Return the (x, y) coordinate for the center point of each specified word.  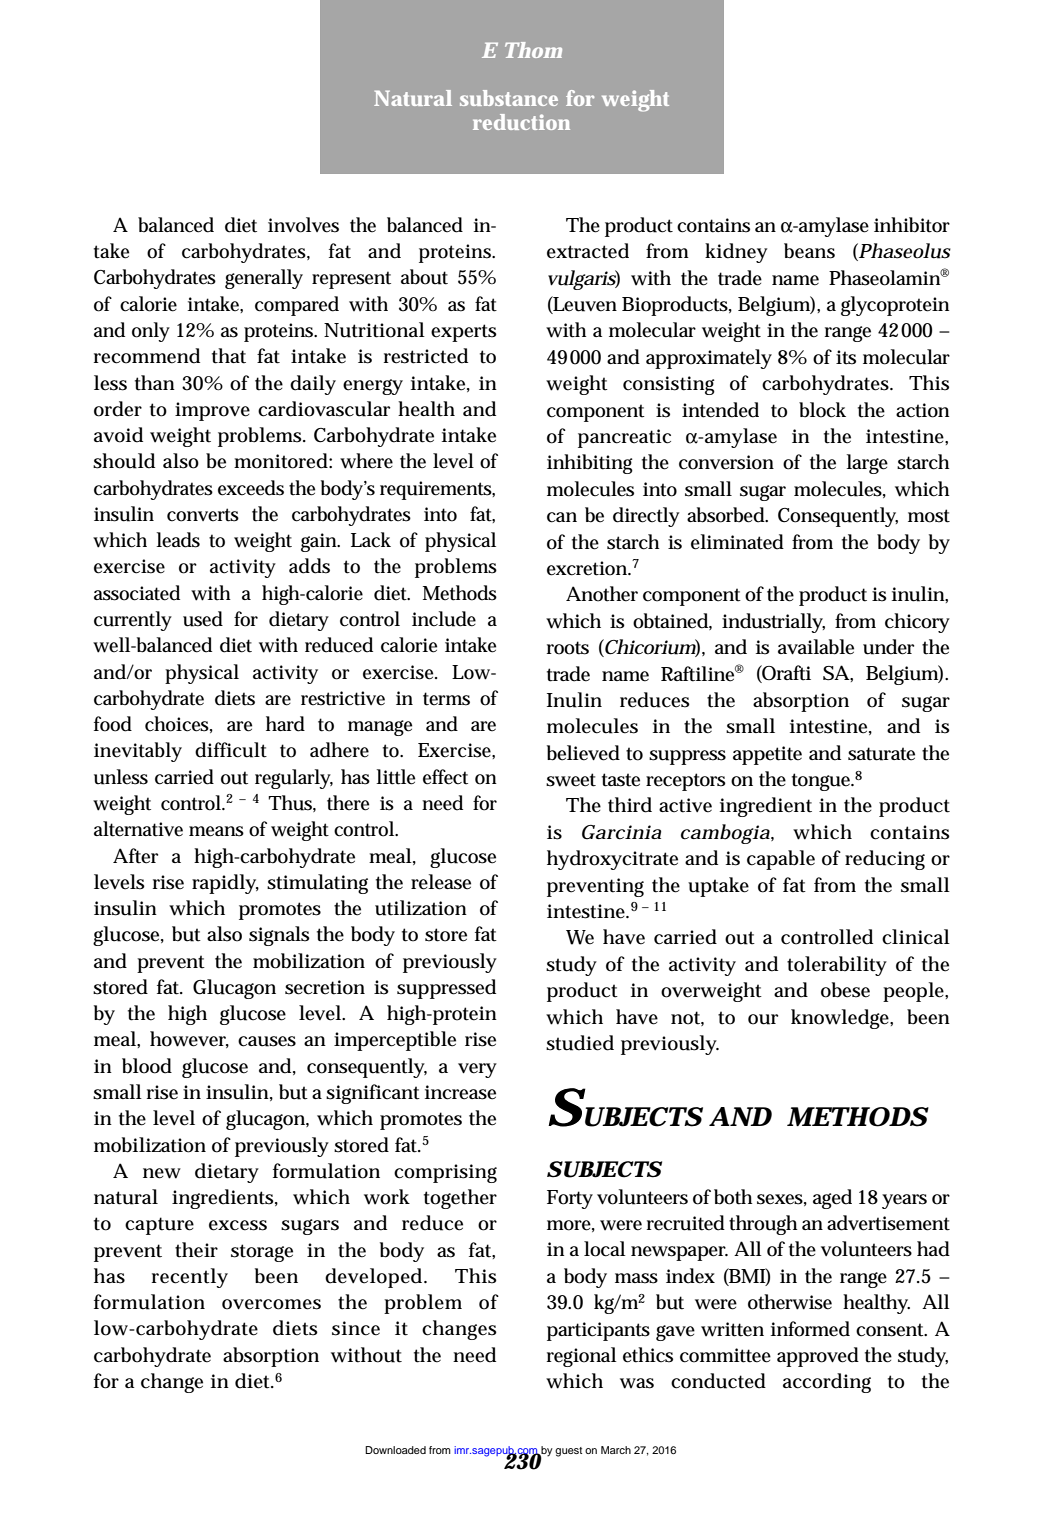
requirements (437, 490)
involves (303, 225)
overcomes (271, 1304)
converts (203, 515)
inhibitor (912, 225)
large (867, 464)
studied (580, 1043)
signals (279, 936)
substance (509, 98)
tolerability (837, 966)
